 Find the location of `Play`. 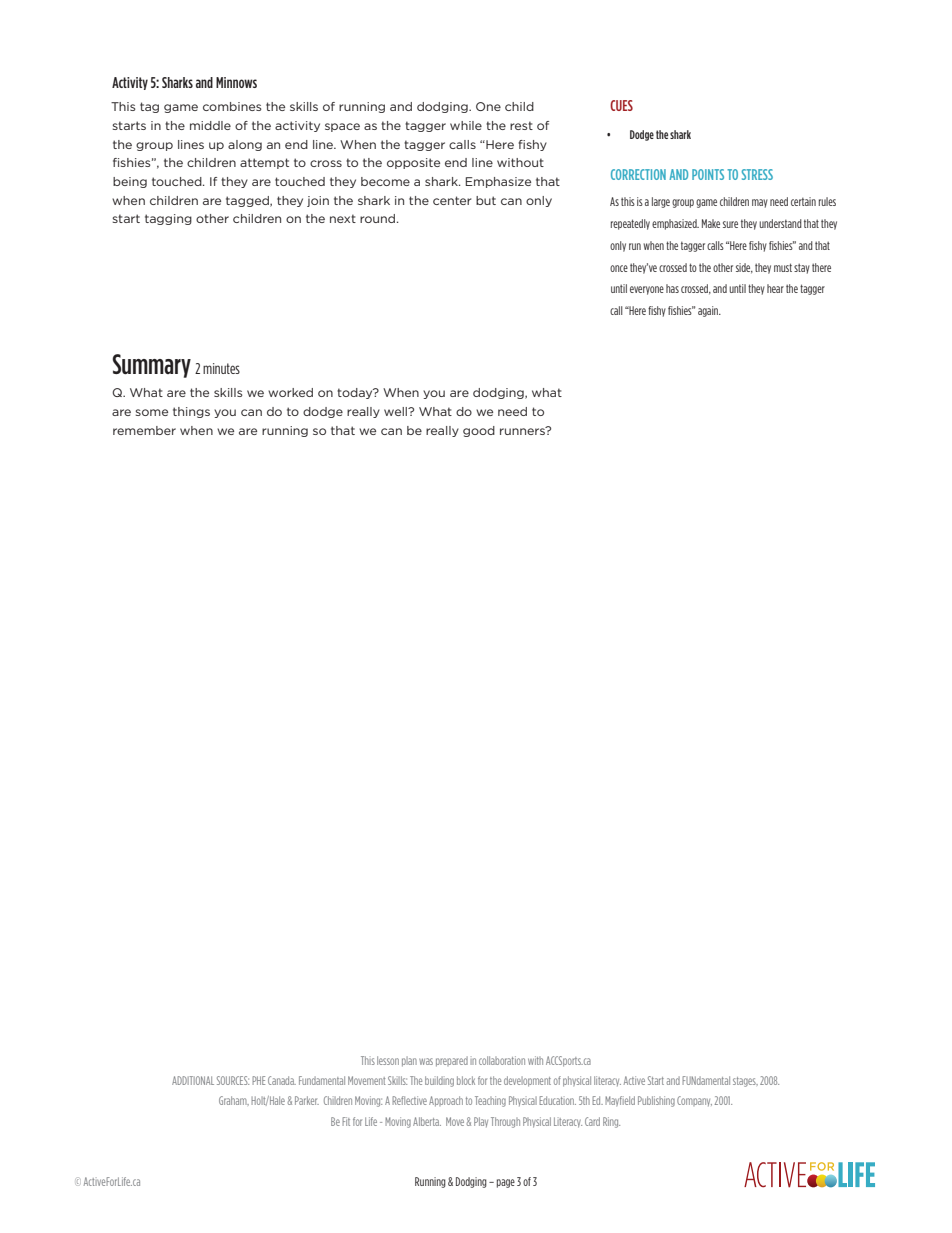

Play is located at coordinates (481, 1122).
